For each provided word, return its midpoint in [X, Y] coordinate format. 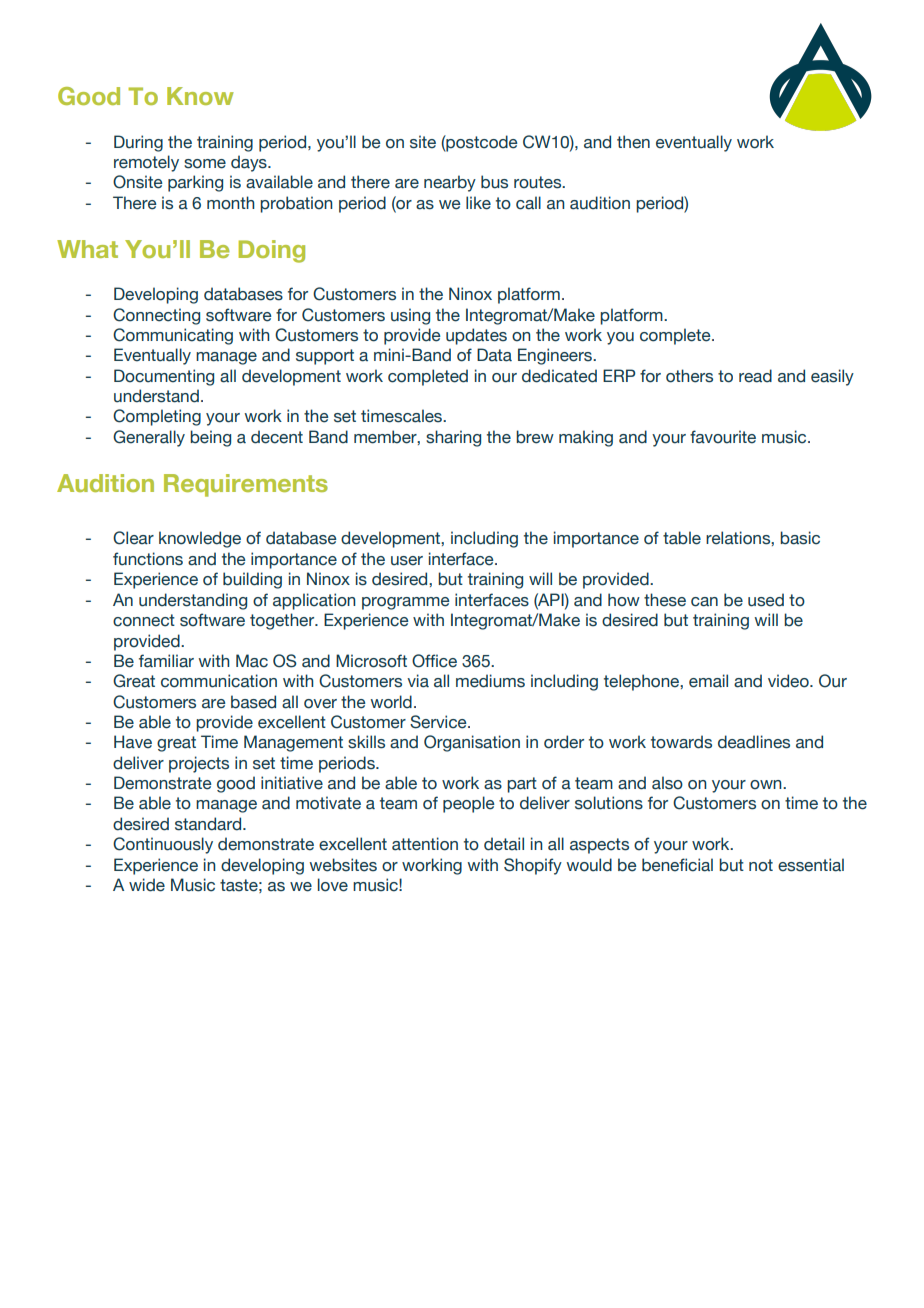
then [633, 142]
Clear [133, 538]
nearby [450, 183]
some [205, 164]
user [407, 561]
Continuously [163, 845]
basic [800, 538]
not [761, 865]
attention [425, 844]
